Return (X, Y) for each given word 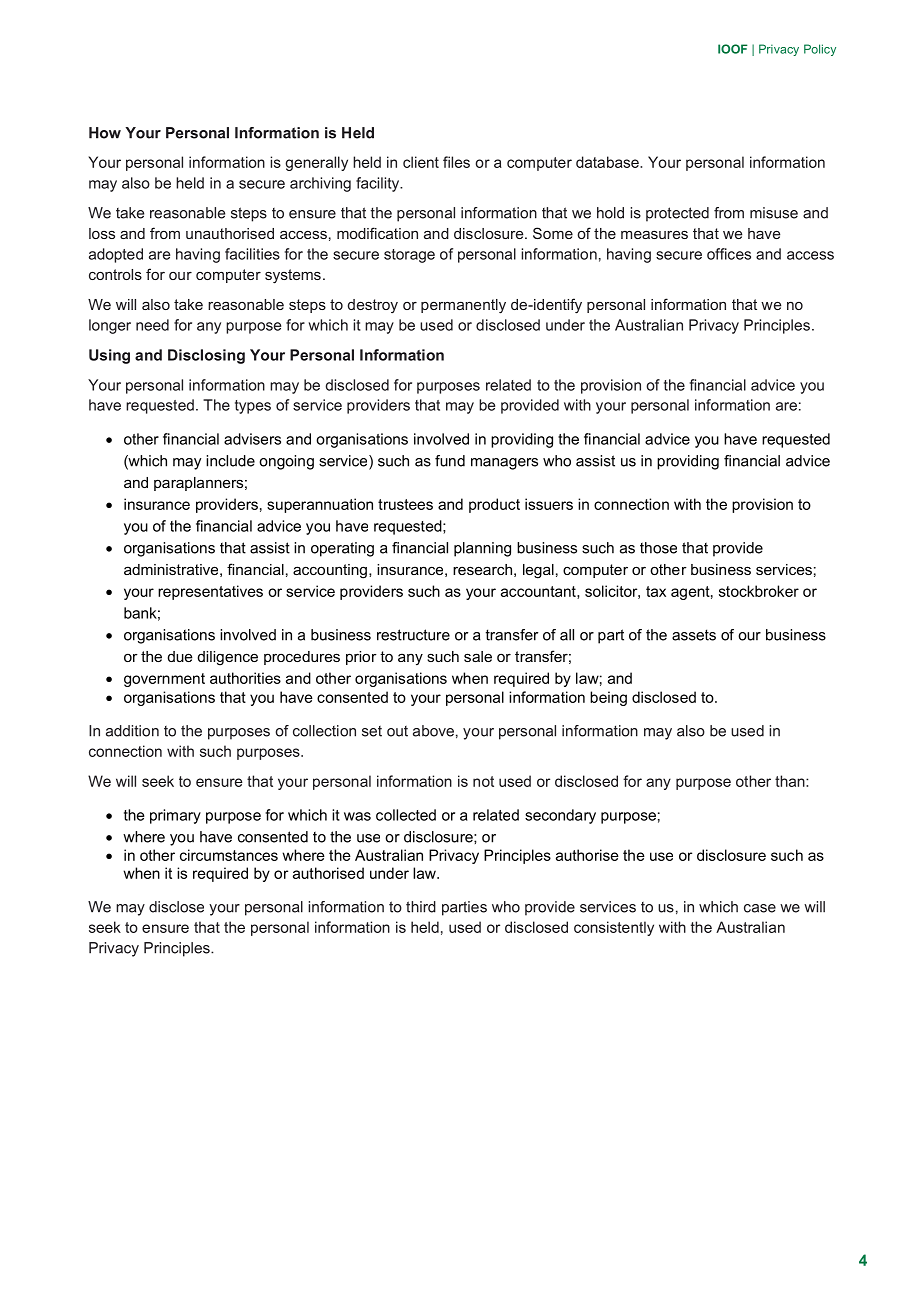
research (482, 569)
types (253, 407)
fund (450, 461)
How (105, 133)
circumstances (229, 855)
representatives (210, 592)
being (608, 698)
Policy (820, 50)
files (456, 162)
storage (409, 256)
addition (132, 731)
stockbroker (759, 591)
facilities (252, 254)
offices (729, 254)
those (658, 548)
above (433, 731)
